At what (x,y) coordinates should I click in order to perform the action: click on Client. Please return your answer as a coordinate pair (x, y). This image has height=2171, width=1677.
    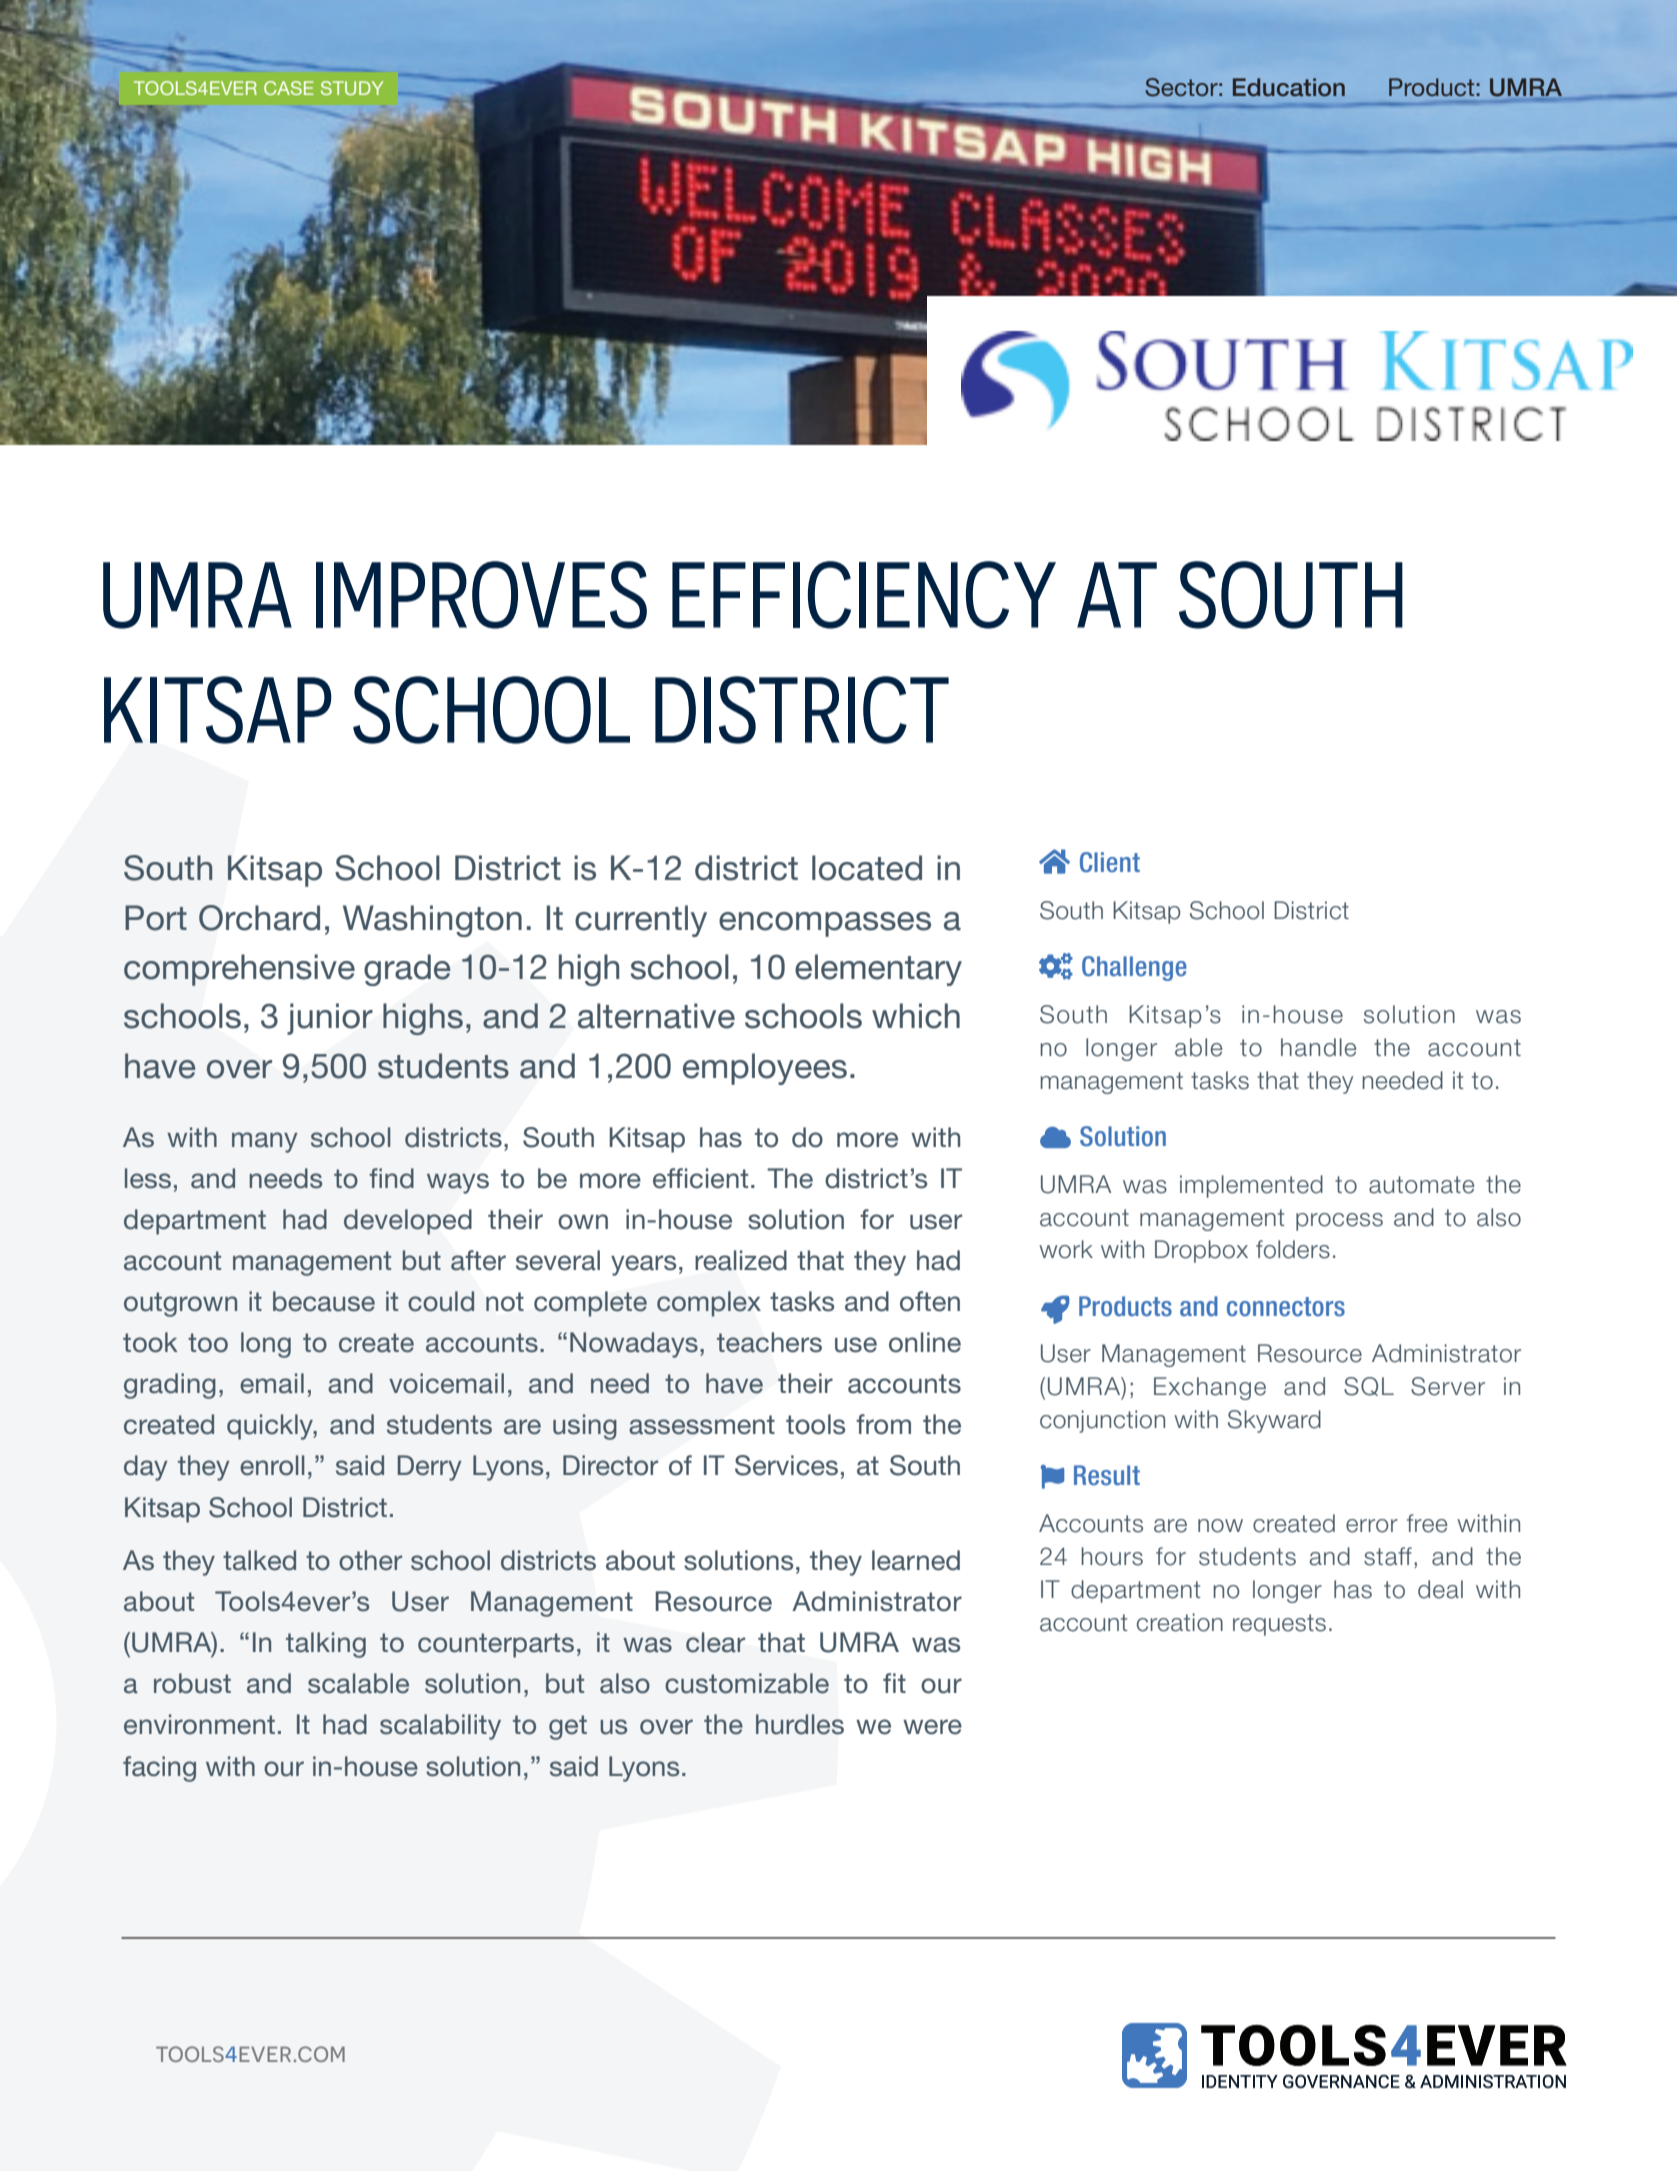
    Looking at the image, I should click on (1110, 862).
